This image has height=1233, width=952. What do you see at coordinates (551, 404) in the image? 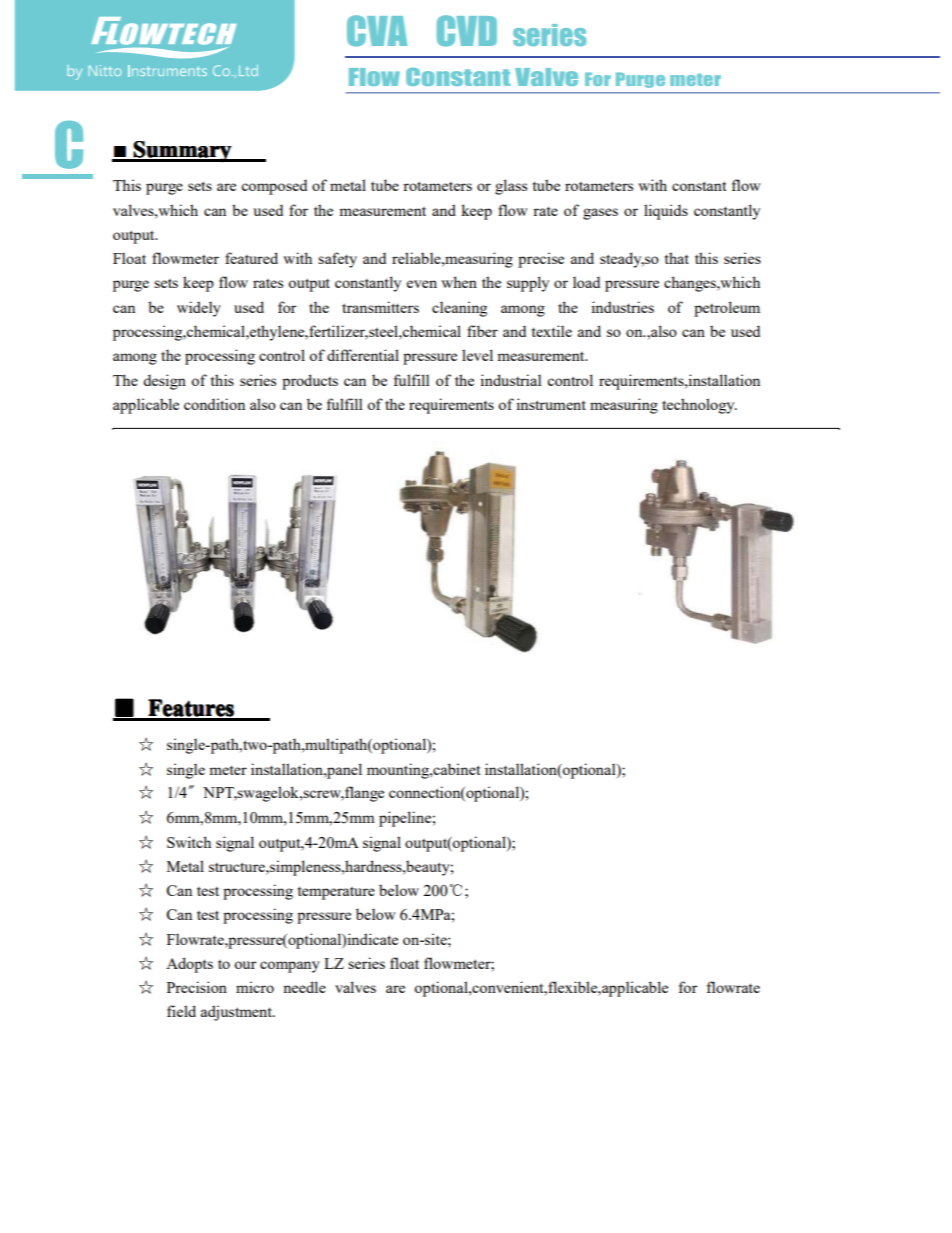
I see `instrument` at bounding box center [551, 404].
